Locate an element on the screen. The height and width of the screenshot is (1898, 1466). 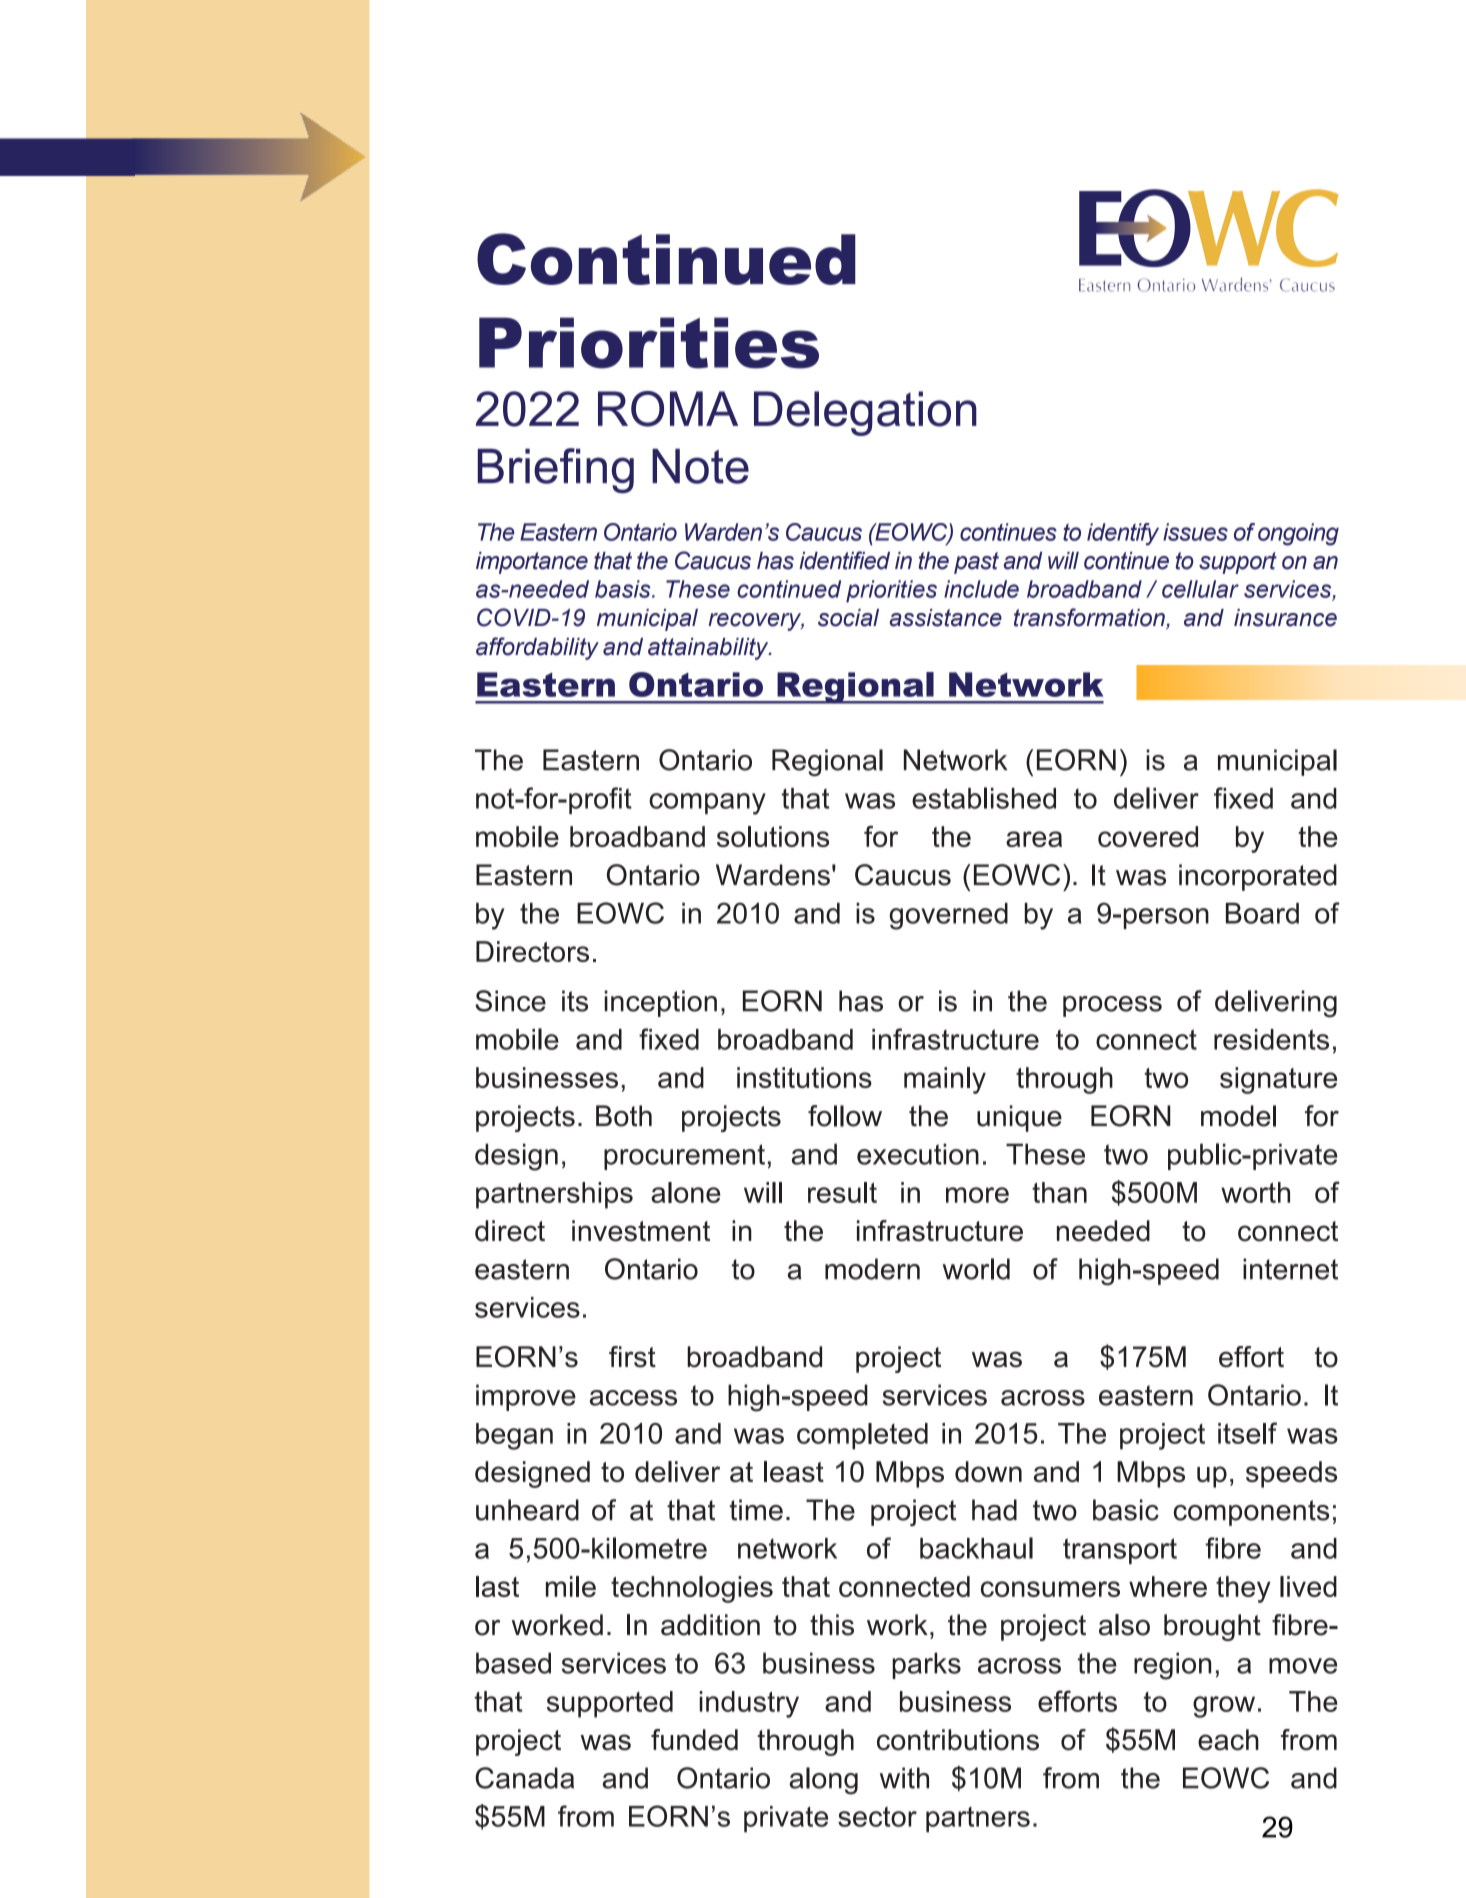
itself is located at coordinates (1247, 1433).
